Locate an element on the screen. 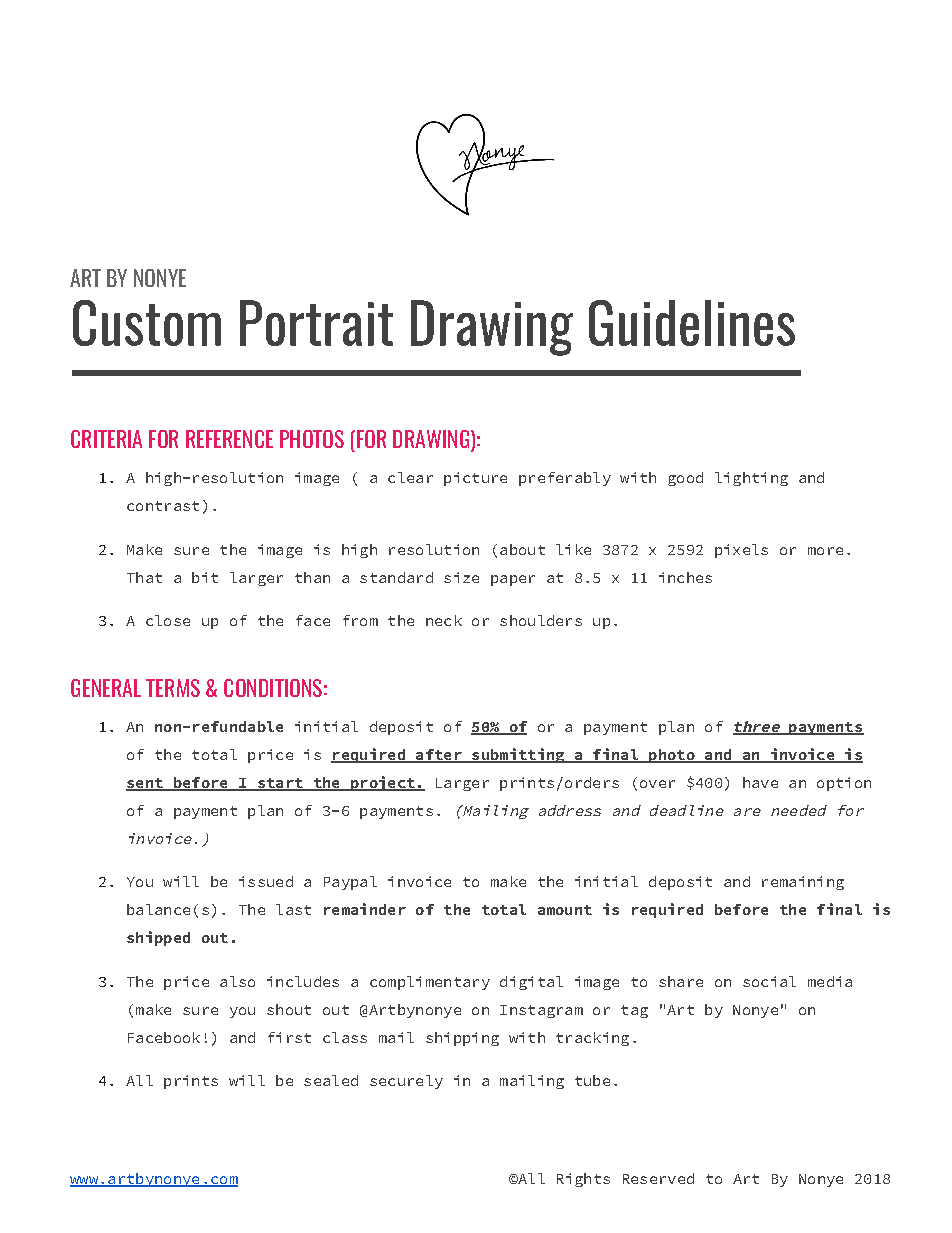 This screenshot has height=1233, width=952. project is located at coordinates (383, 783).
